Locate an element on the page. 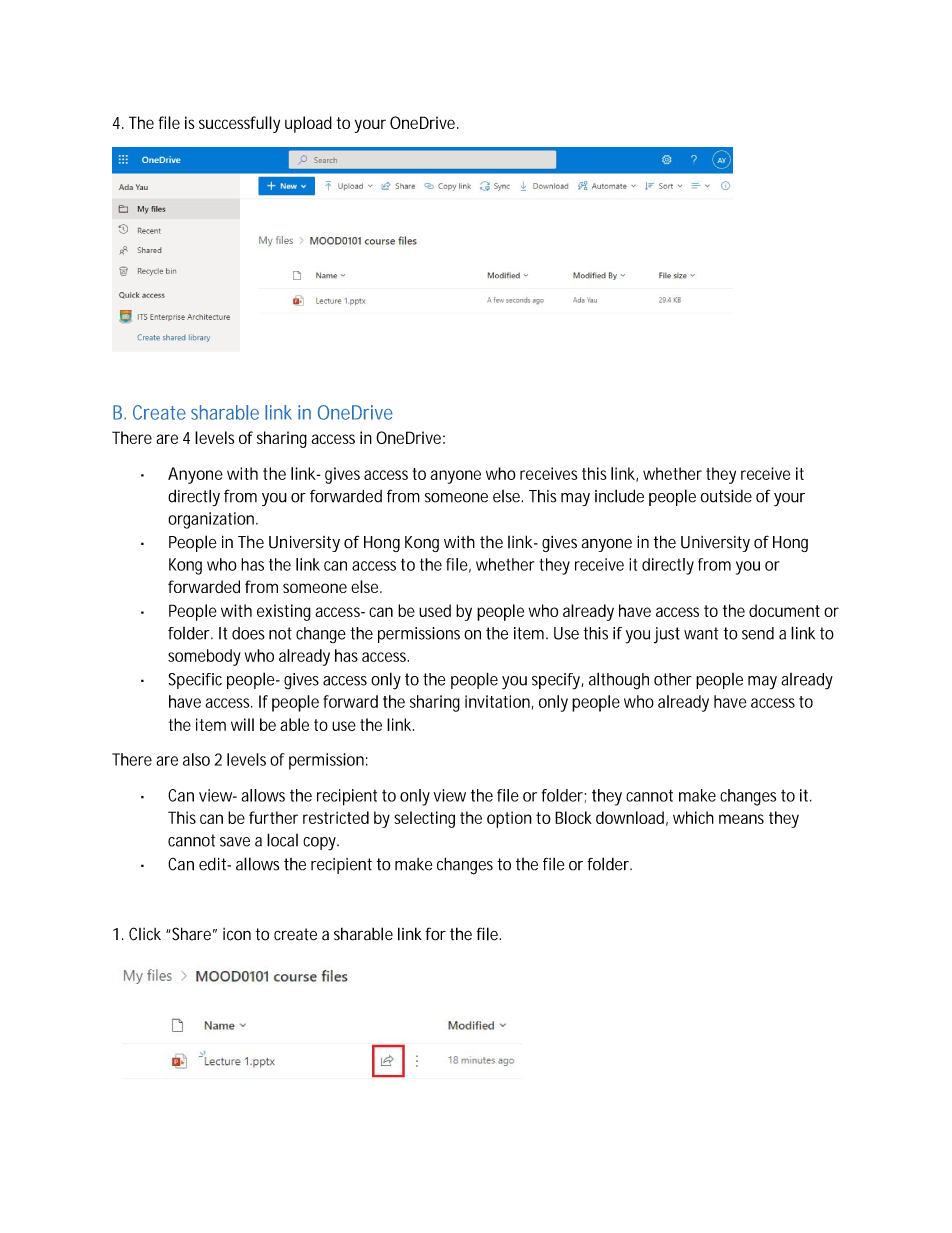 The height and width of the page is (1233, 952). document is located at coordinates (784, 610).
